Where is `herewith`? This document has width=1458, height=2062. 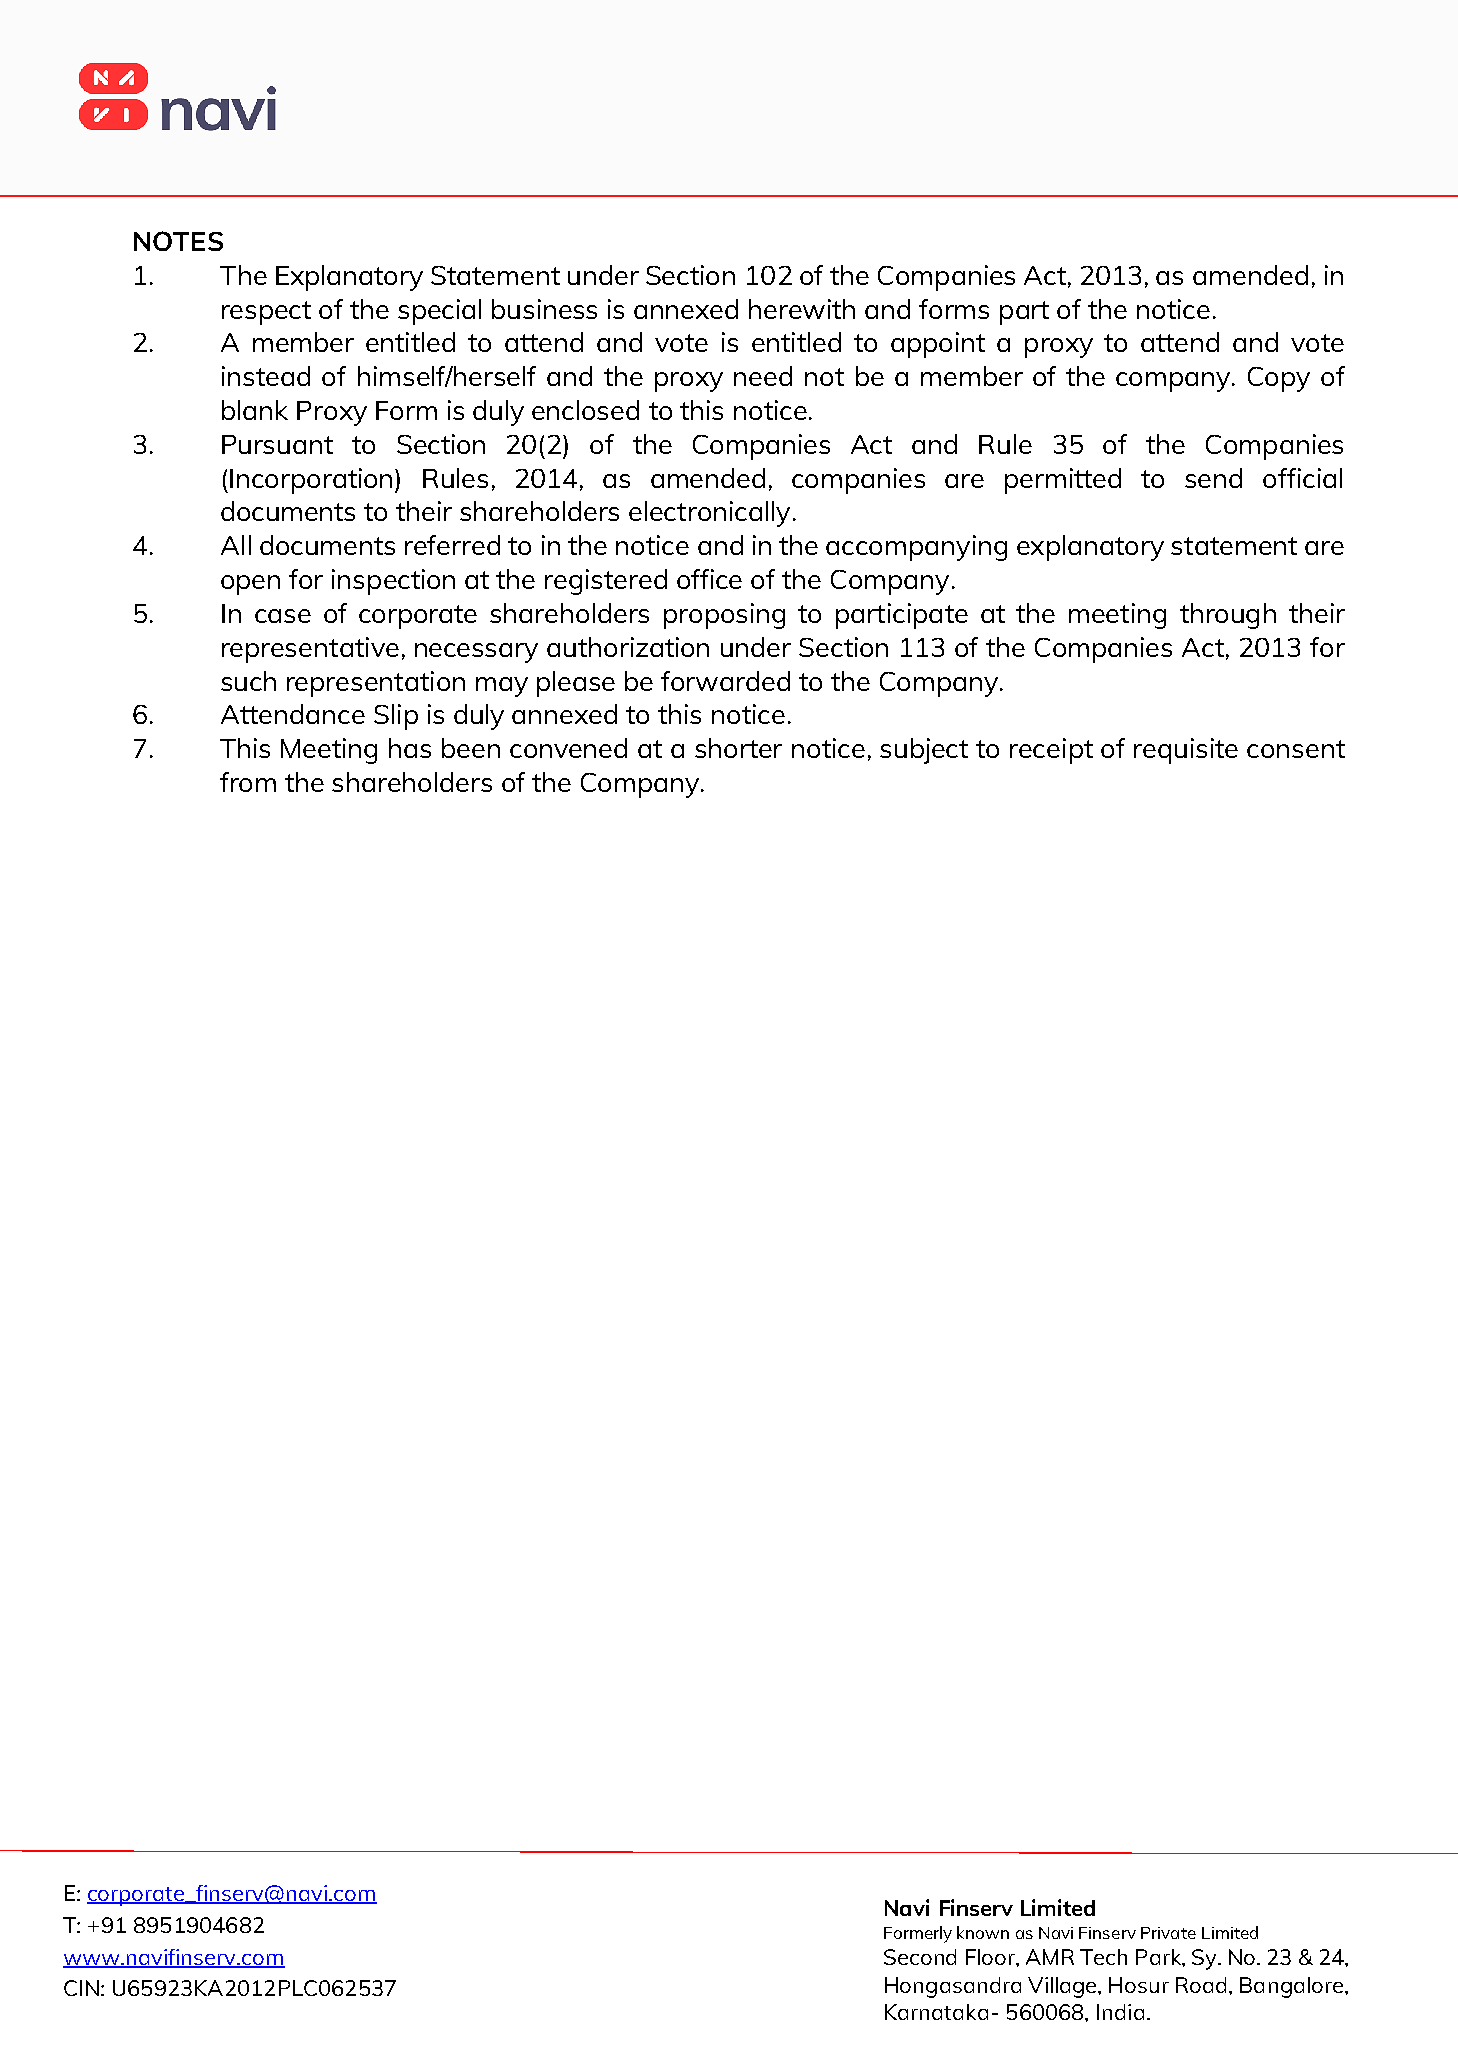 herewith is located at coordinates (802, 309).
